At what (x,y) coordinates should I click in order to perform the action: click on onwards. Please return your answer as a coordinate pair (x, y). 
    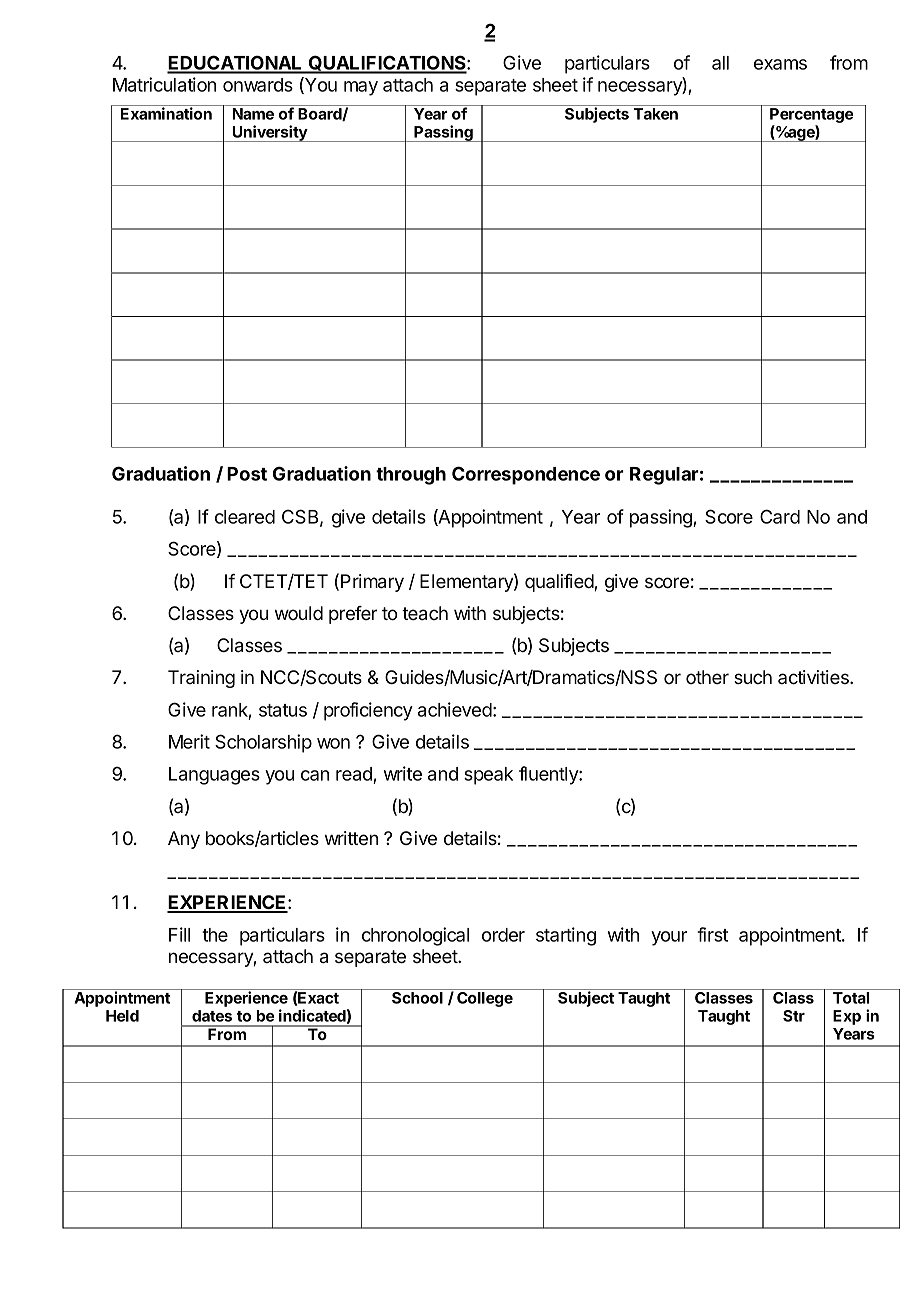
    Looking at the image, I should click on (258, 85).
